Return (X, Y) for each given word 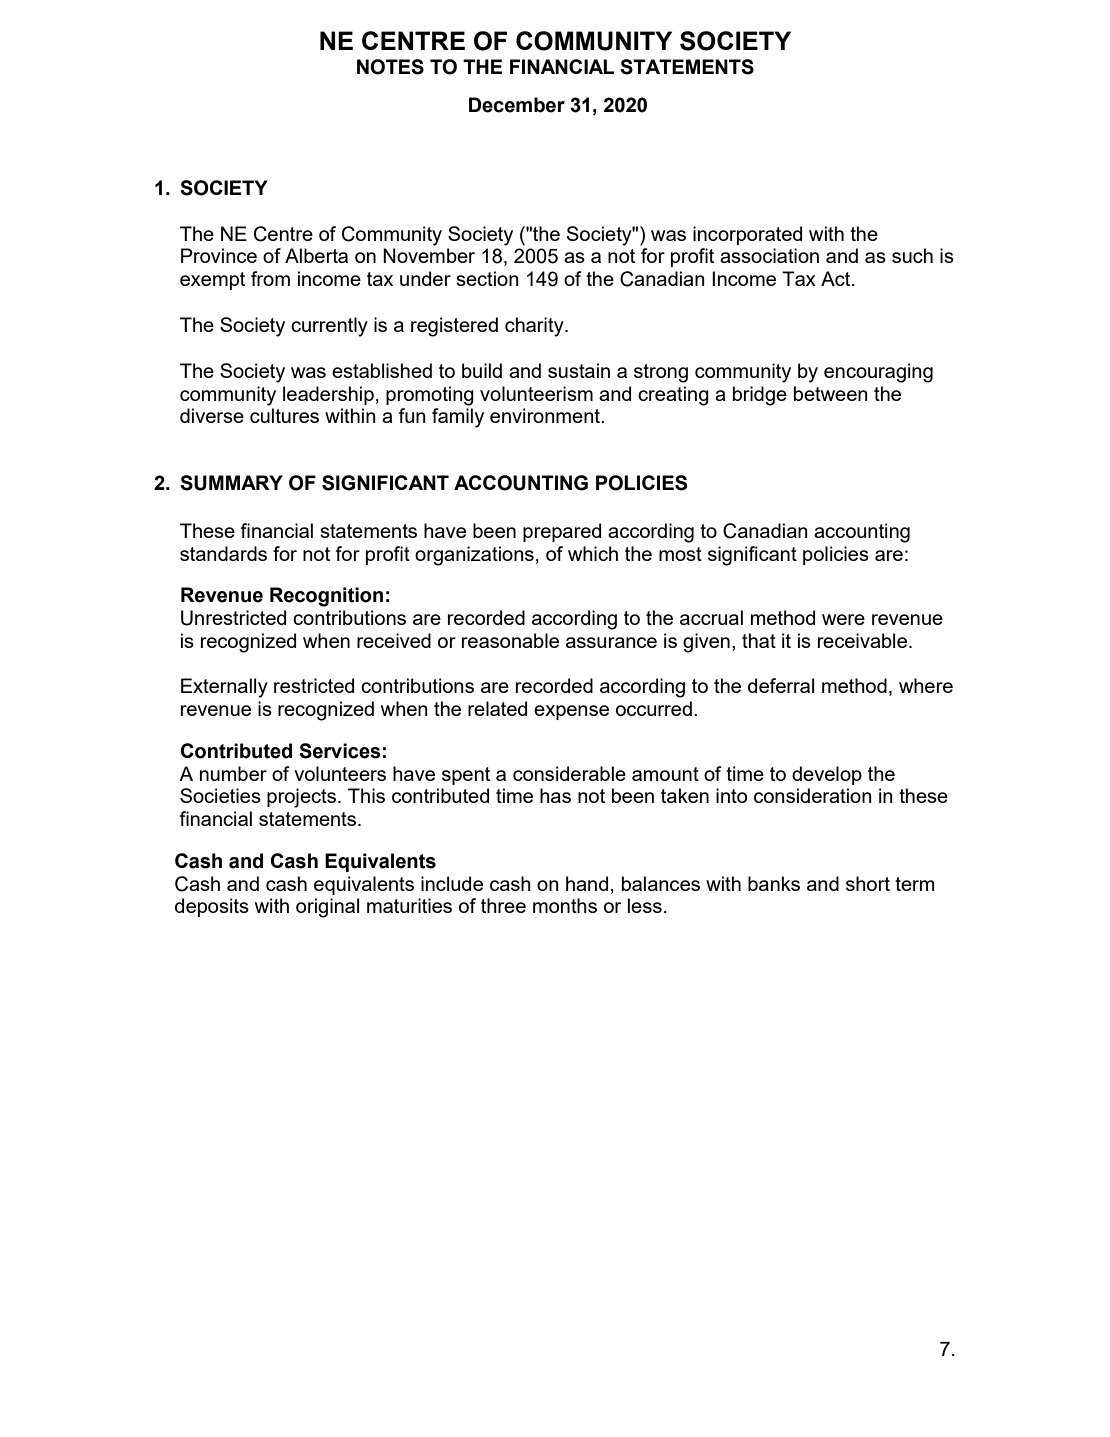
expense (571, 712)
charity (535, 327)
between (831, 393)
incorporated (747, 235)
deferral (781, 685)
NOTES (390, 67)
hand (587, 883)
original (327, 908)
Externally (224, 688)
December (517, 105)
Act (837, 278)
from (270, 278)
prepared (562, 532)
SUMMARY (231, 483)
